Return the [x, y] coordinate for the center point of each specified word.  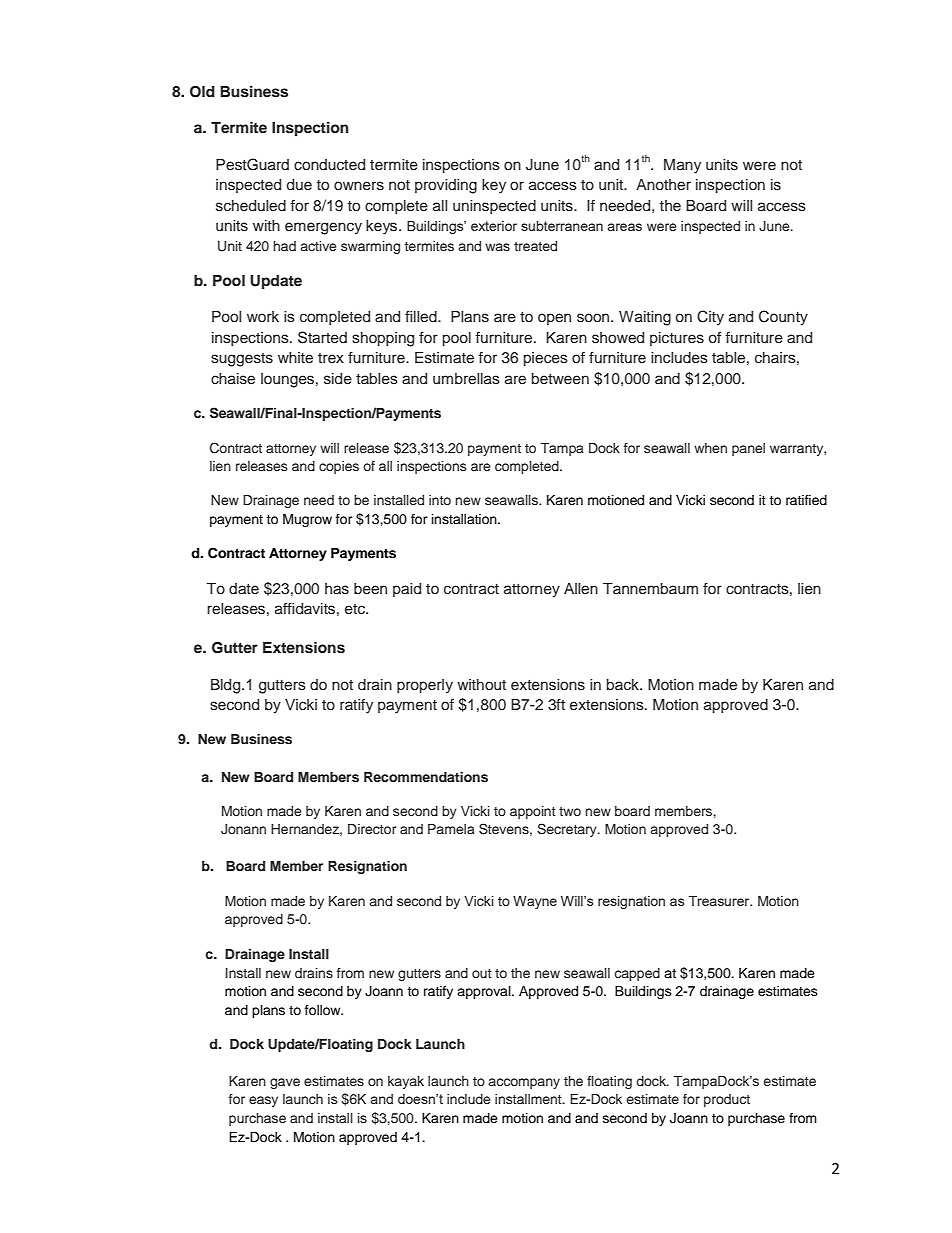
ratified [806, 500]
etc [356, 609]
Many [682, 166]
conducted [329, 165]
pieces [546, 359]
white [295, 358]
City [710, 318]
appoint [533, 812]
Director [372, 829]
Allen [581, 589]
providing [446, 186]
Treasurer [720, 901]
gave [285, 1083]
